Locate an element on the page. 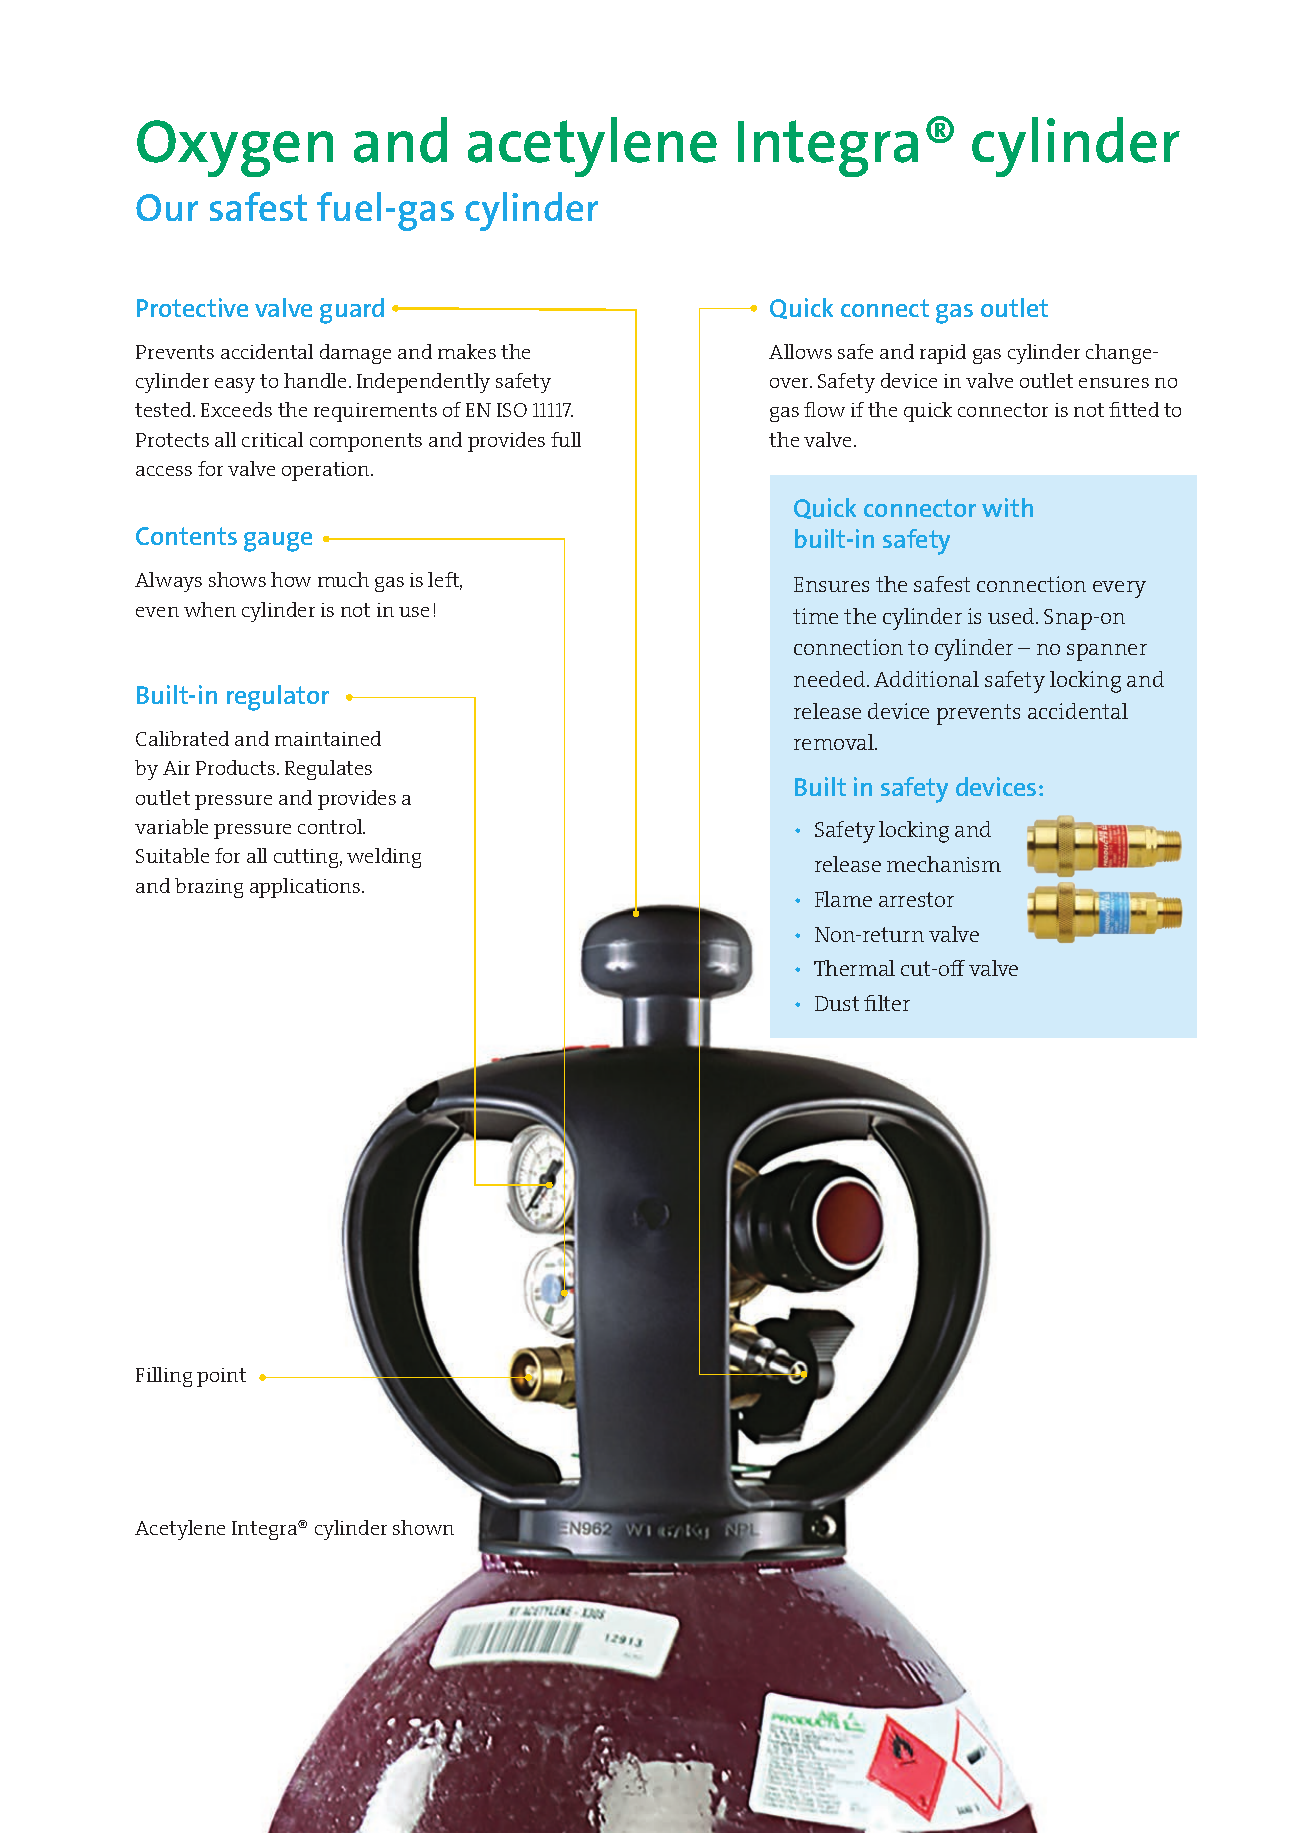 This page has width=1296, height=1833. shown is located at coordinates (423, 1527).
